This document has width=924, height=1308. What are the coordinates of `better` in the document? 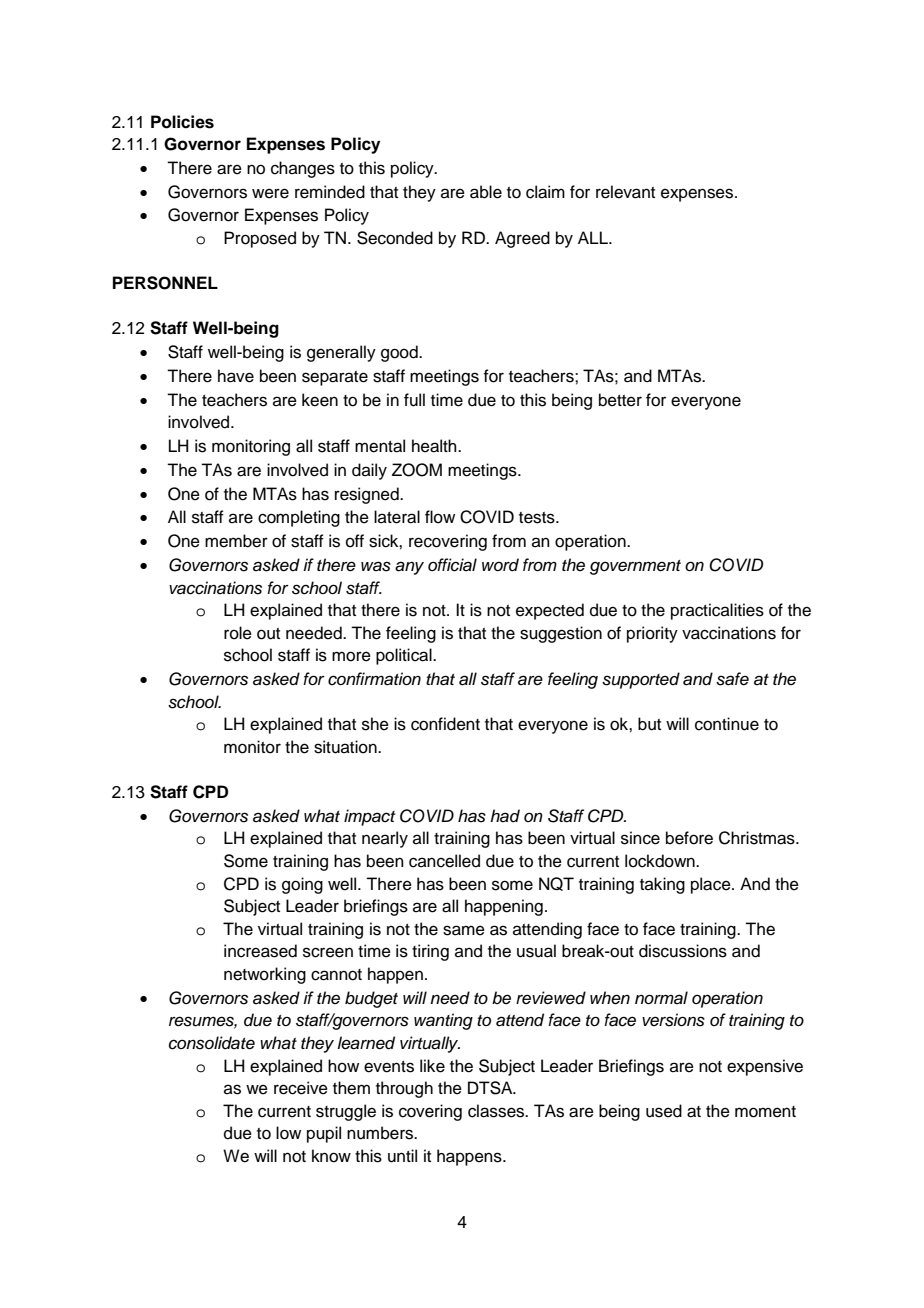 It's located at (620, 400).
